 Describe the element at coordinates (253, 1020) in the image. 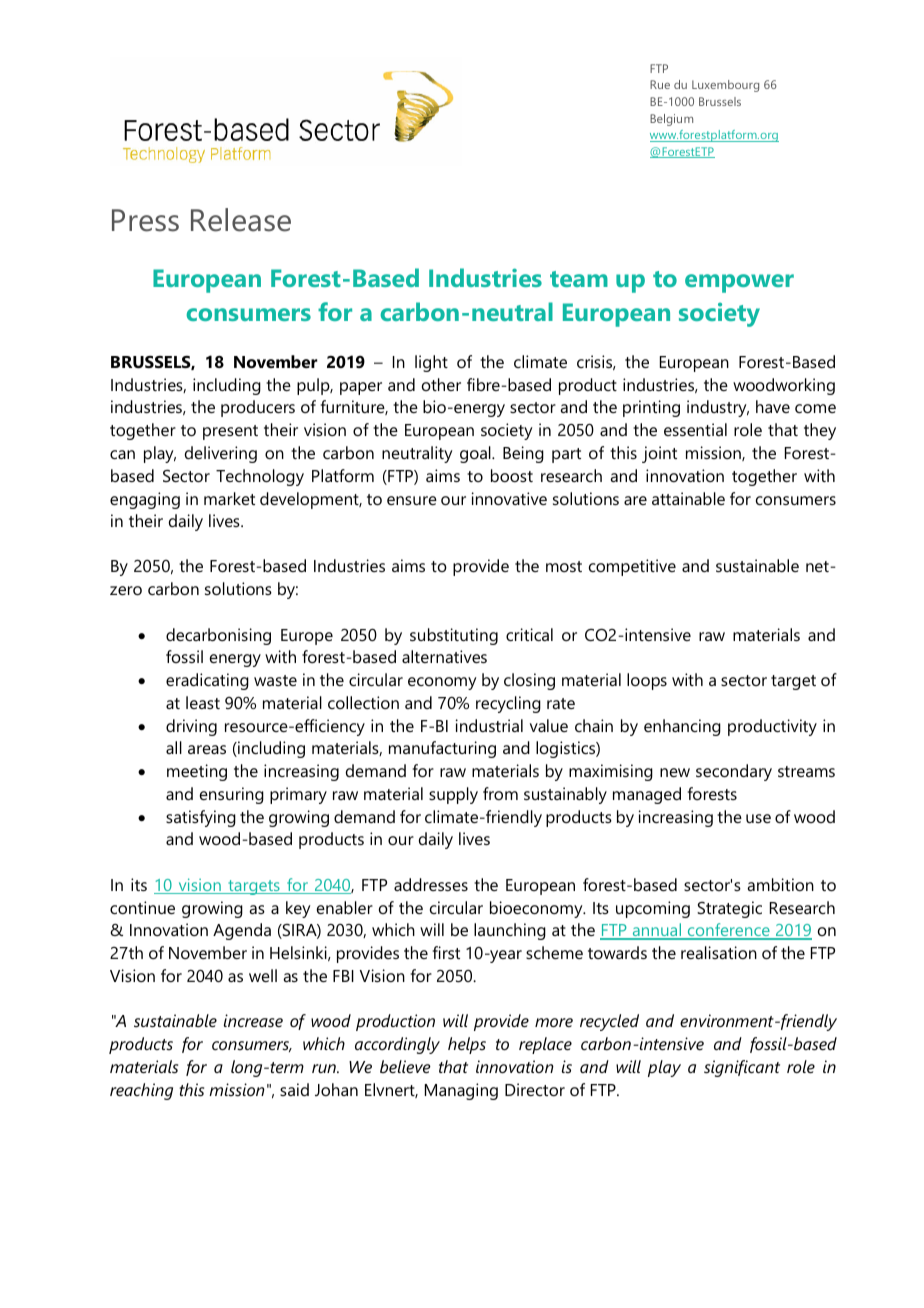

I see `increase` at that location.
